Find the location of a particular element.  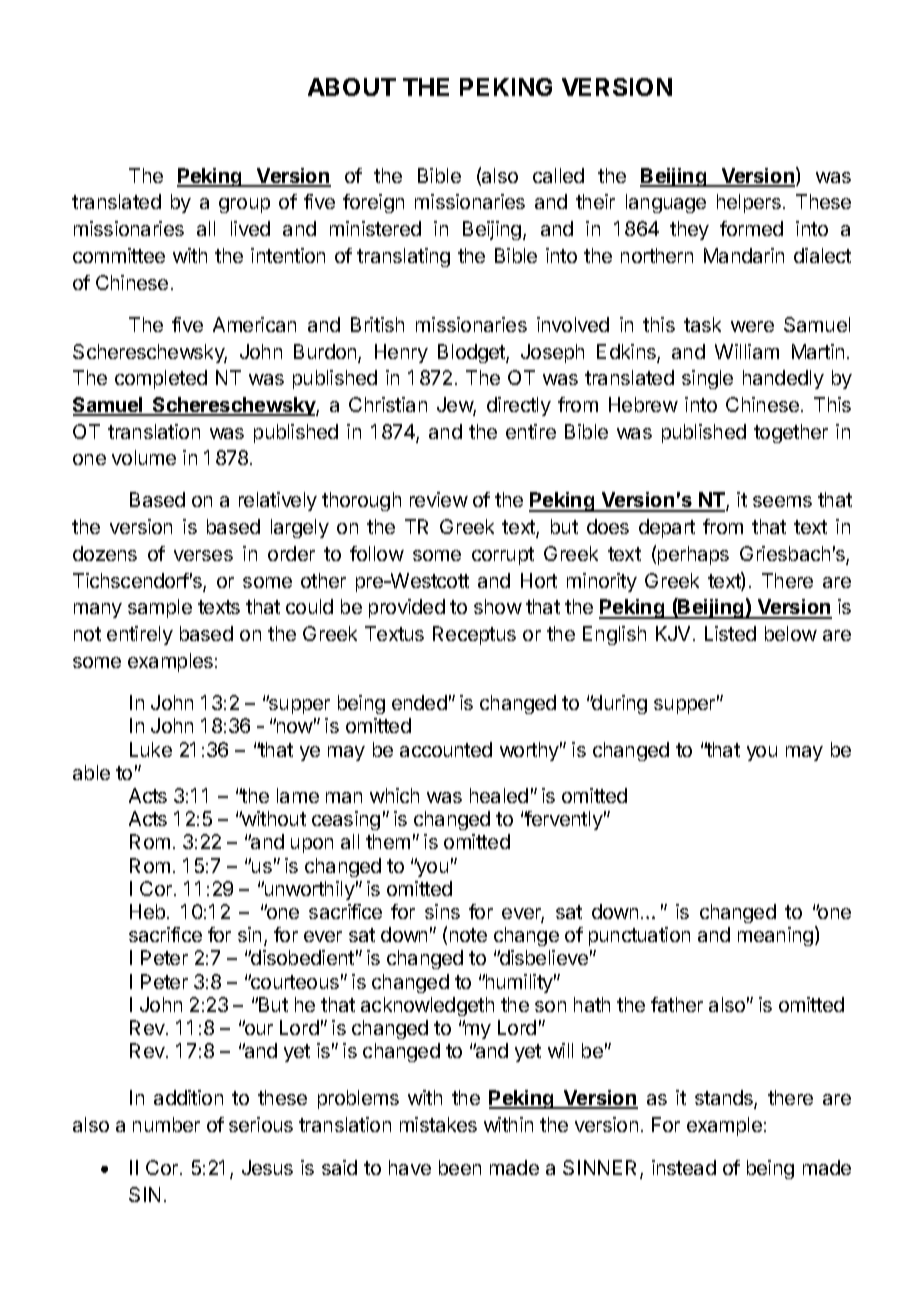

ABOUT is located at coordinates (352, 87).
